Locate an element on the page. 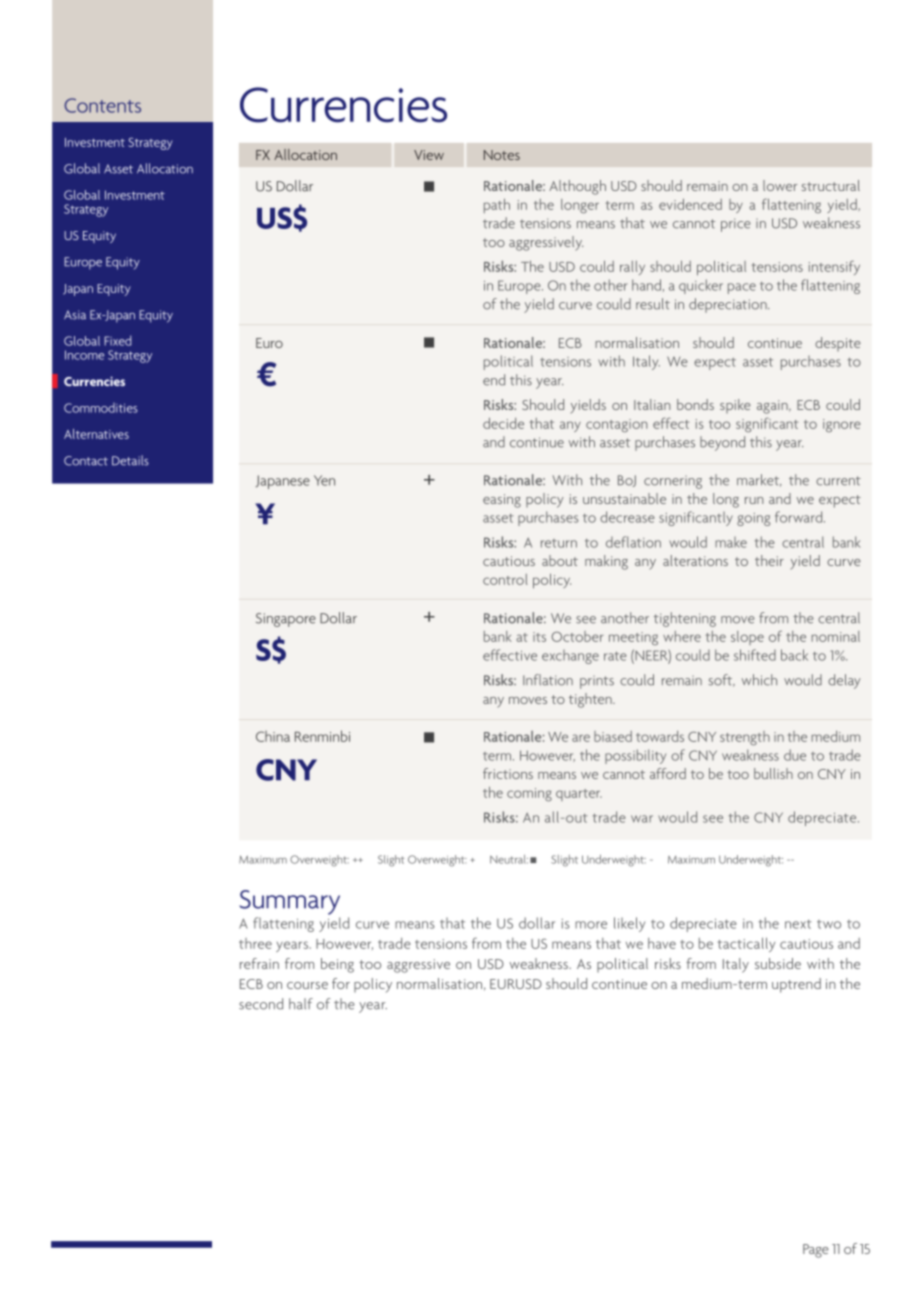 Image resolution: width=924 pixels, height=1308 pixels. Inflation is located at coordinates (548, 680).
